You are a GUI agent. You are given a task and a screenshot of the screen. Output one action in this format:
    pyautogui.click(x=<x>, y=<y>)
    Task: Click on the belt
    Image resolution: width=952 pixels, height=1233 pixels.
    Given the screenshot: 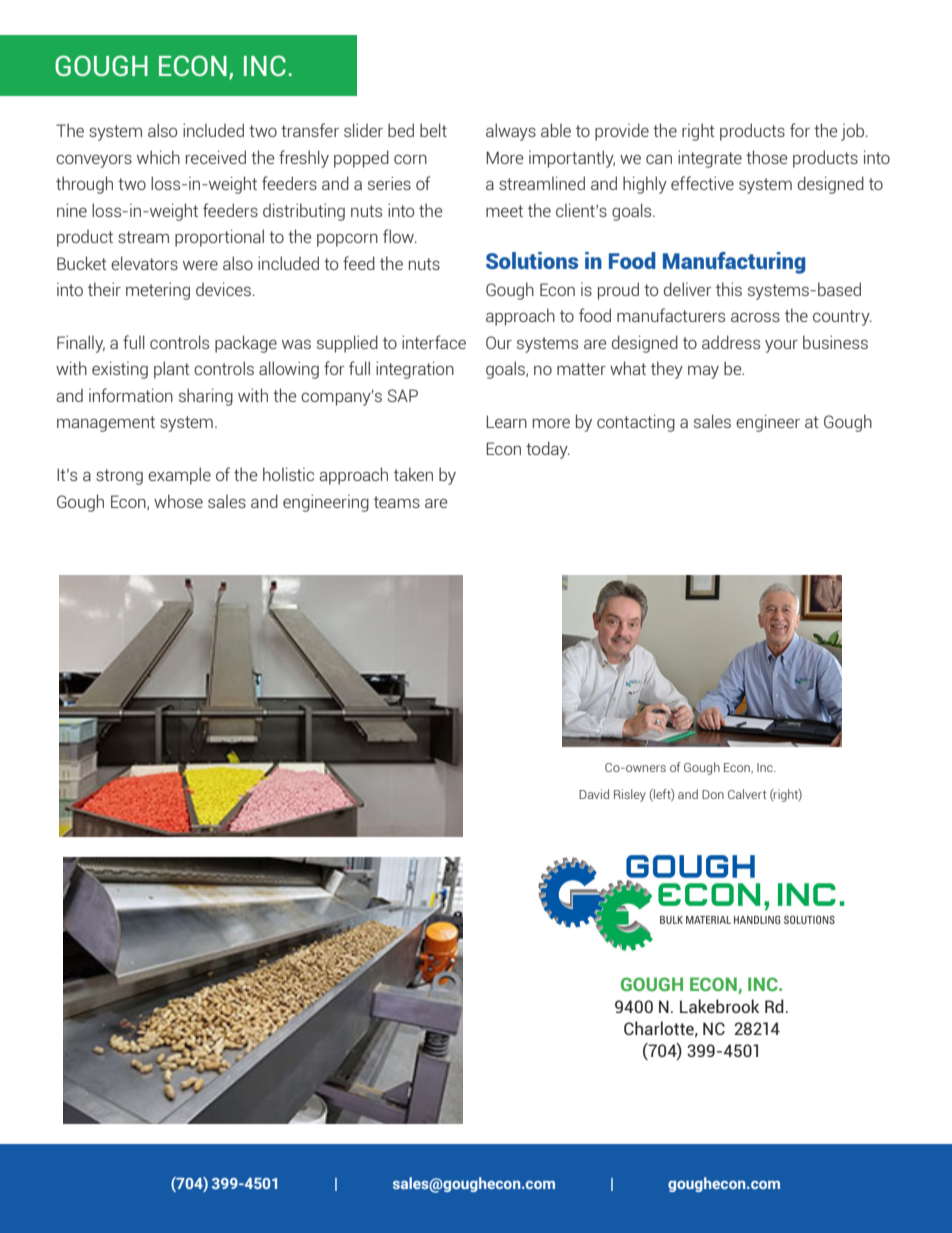 What is the action you would take?
    pyautogui.click(x=433, y=130)
